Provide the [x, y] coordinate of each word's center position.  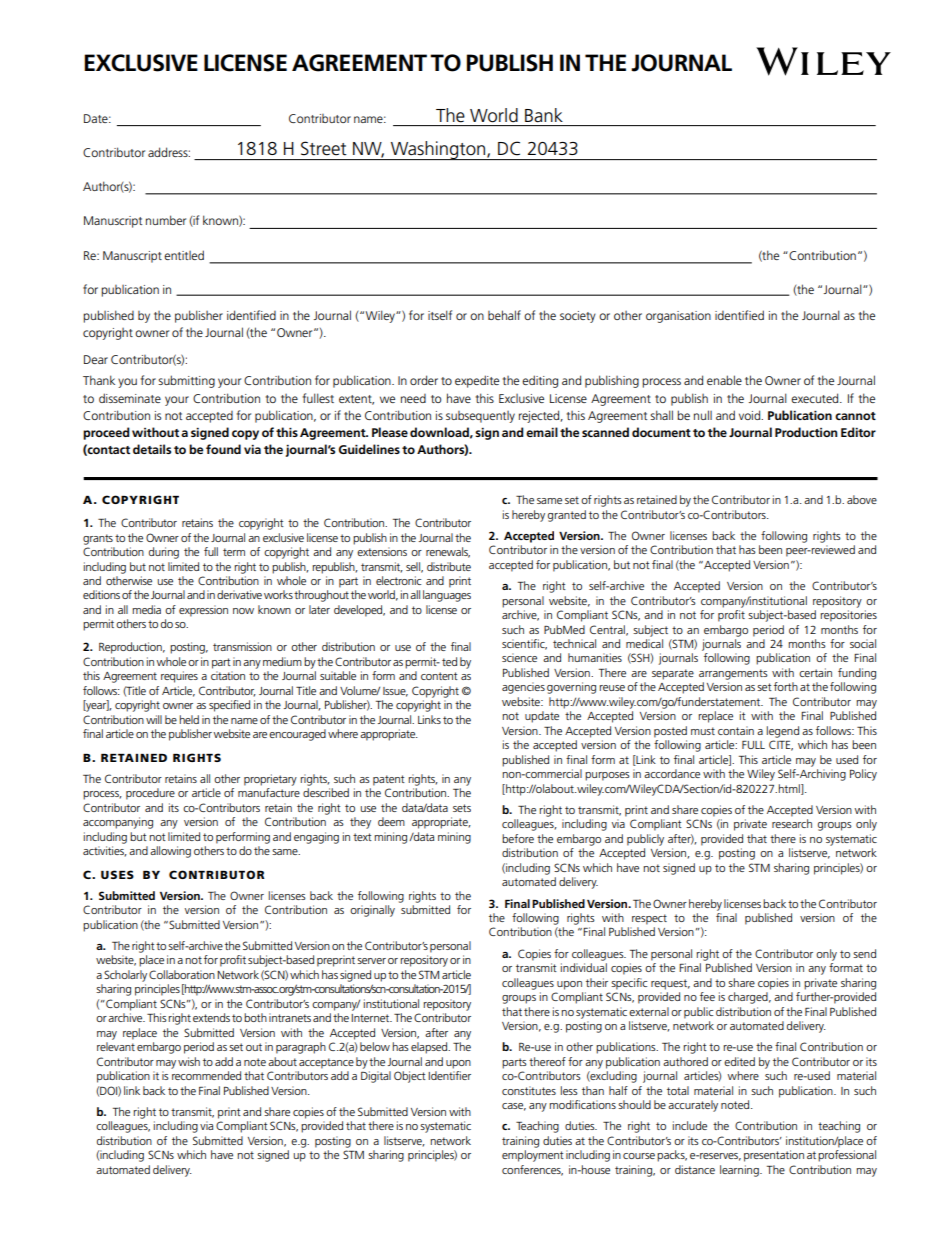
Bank [544, 115]
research [792, 823]
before [518, 838]
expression [203, 611]
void [751, 415]
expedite [477, 381]
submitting [186, 381]
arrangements [733, 674]
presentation [774, 1156]
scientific [524, 644]
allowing [170, 852]
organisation [678, 317]
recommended [206, 1075]
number [166, 220]
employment [533, 1156]
